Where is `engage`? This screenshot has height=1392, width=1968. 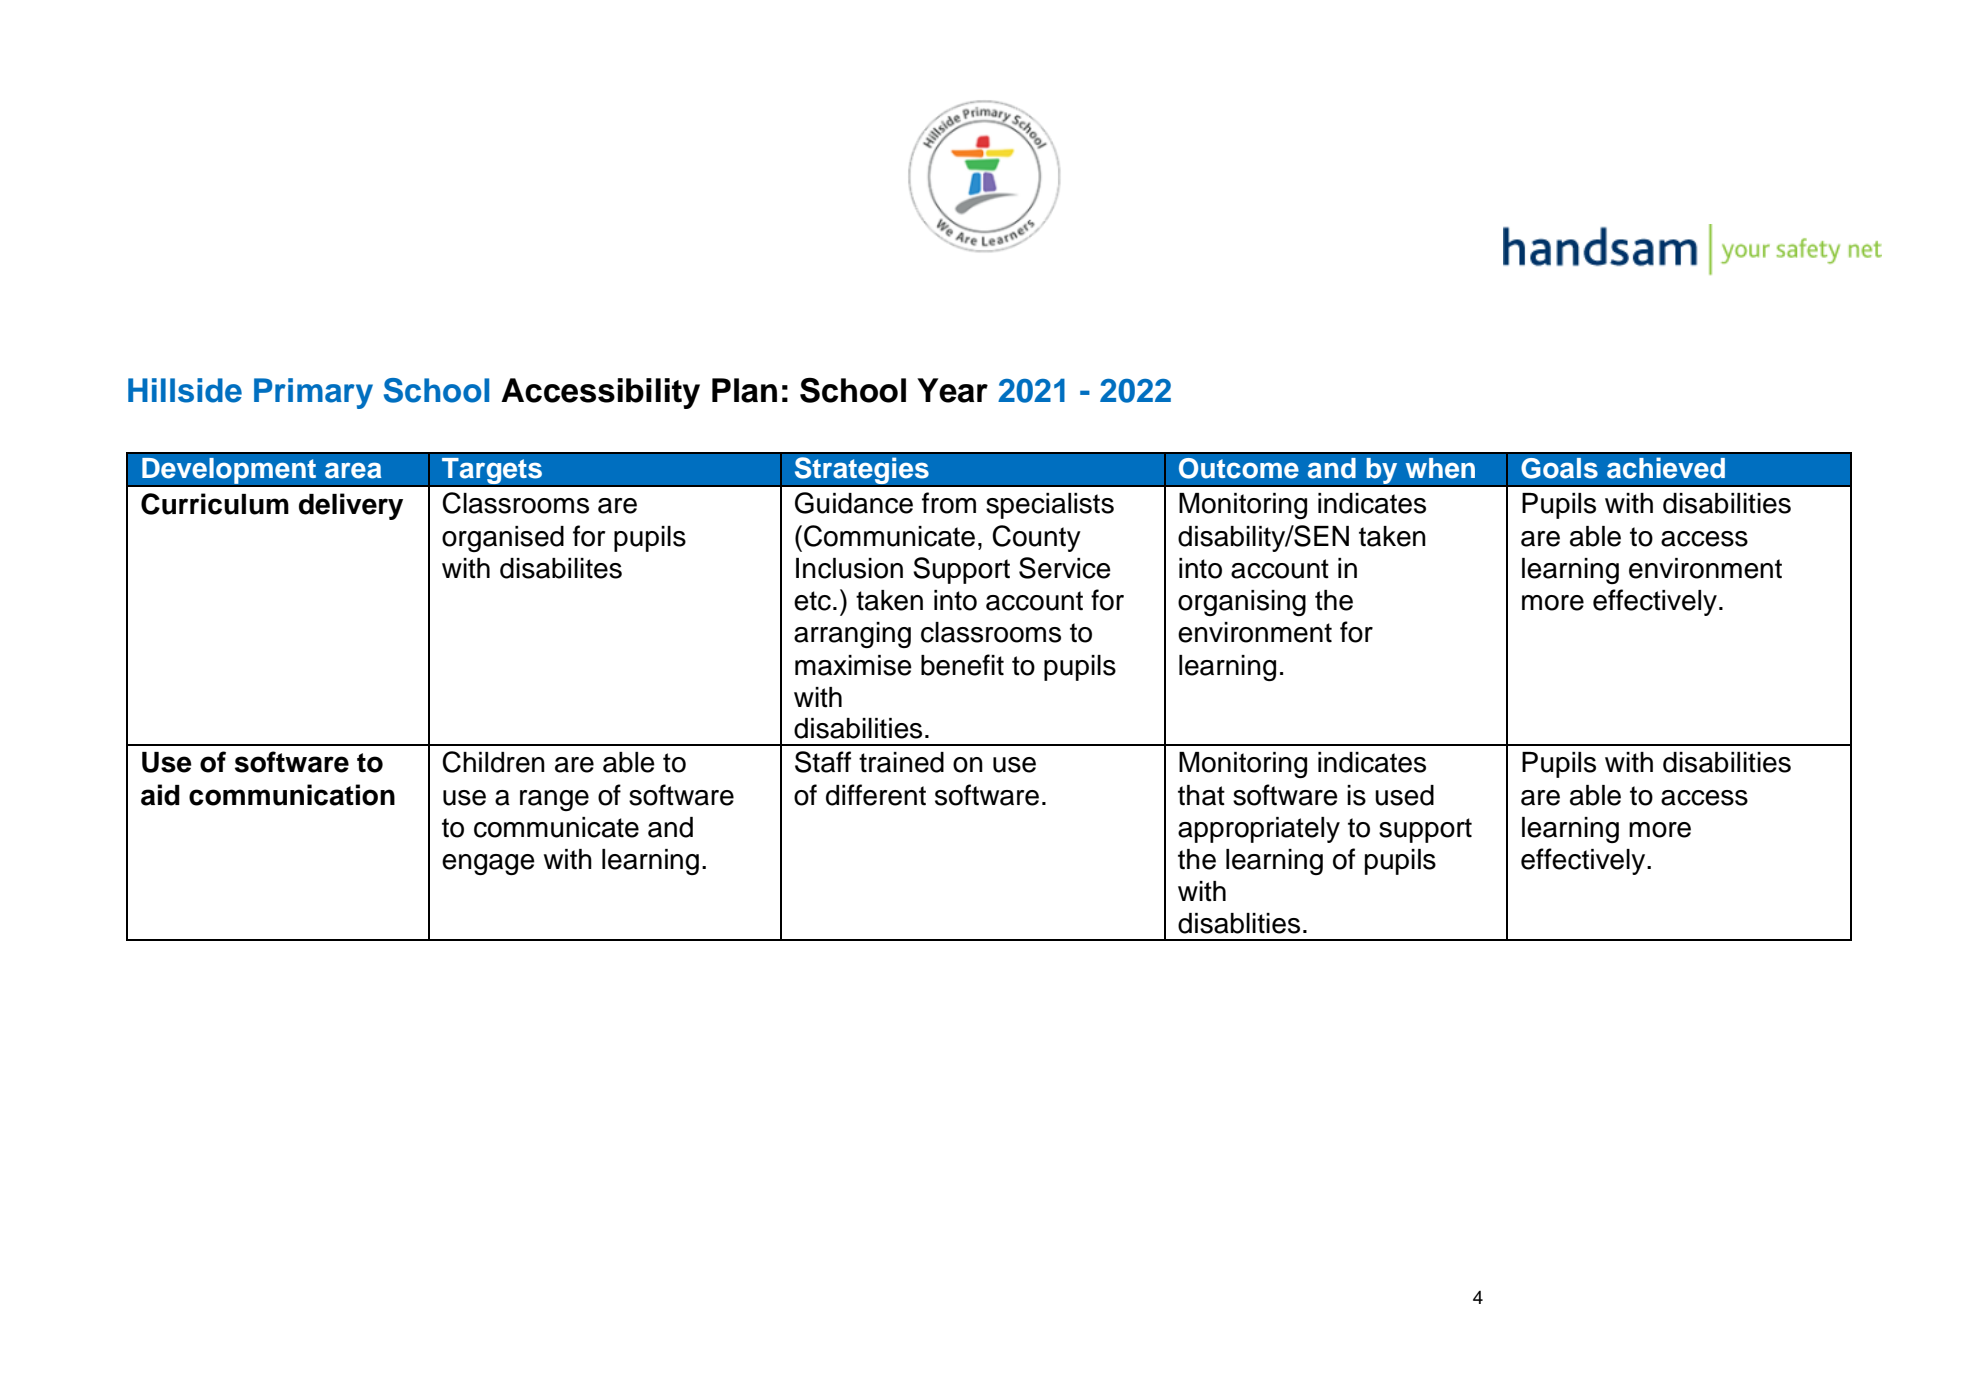 engage is located at coordinates (488, 864).
